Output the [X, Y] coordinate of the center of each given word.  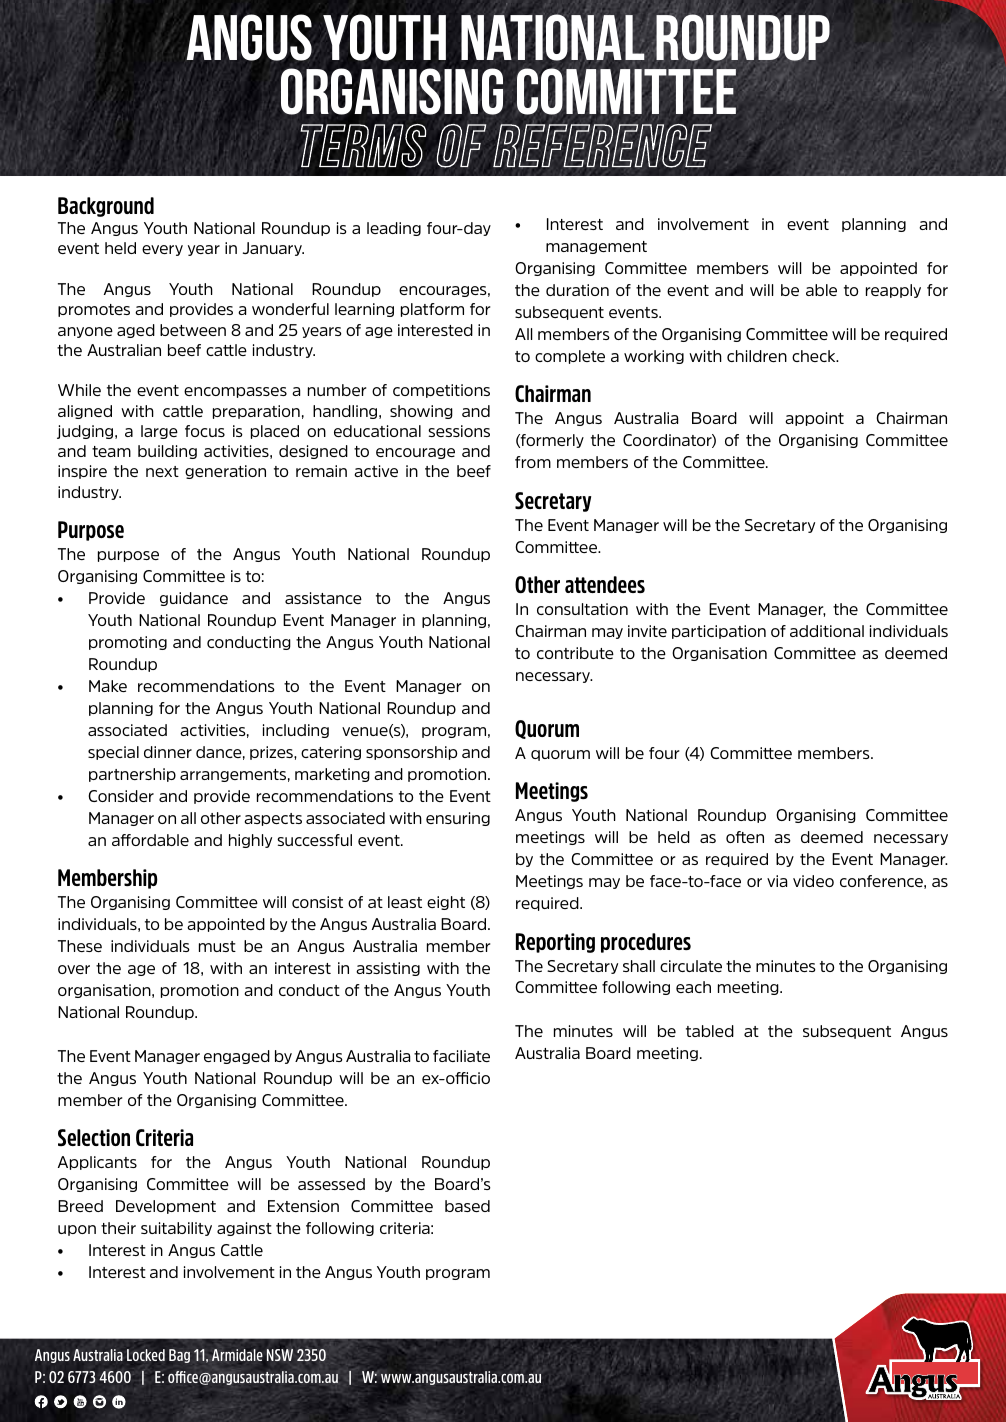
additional [827, 631]
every [162, 250]
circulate [691, 966]
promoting [128, 643]
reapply [893, 291]
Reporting [555, 943]
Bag [179, 1356]
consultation [582, 609]
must [217, 946]
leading [394, 229]
